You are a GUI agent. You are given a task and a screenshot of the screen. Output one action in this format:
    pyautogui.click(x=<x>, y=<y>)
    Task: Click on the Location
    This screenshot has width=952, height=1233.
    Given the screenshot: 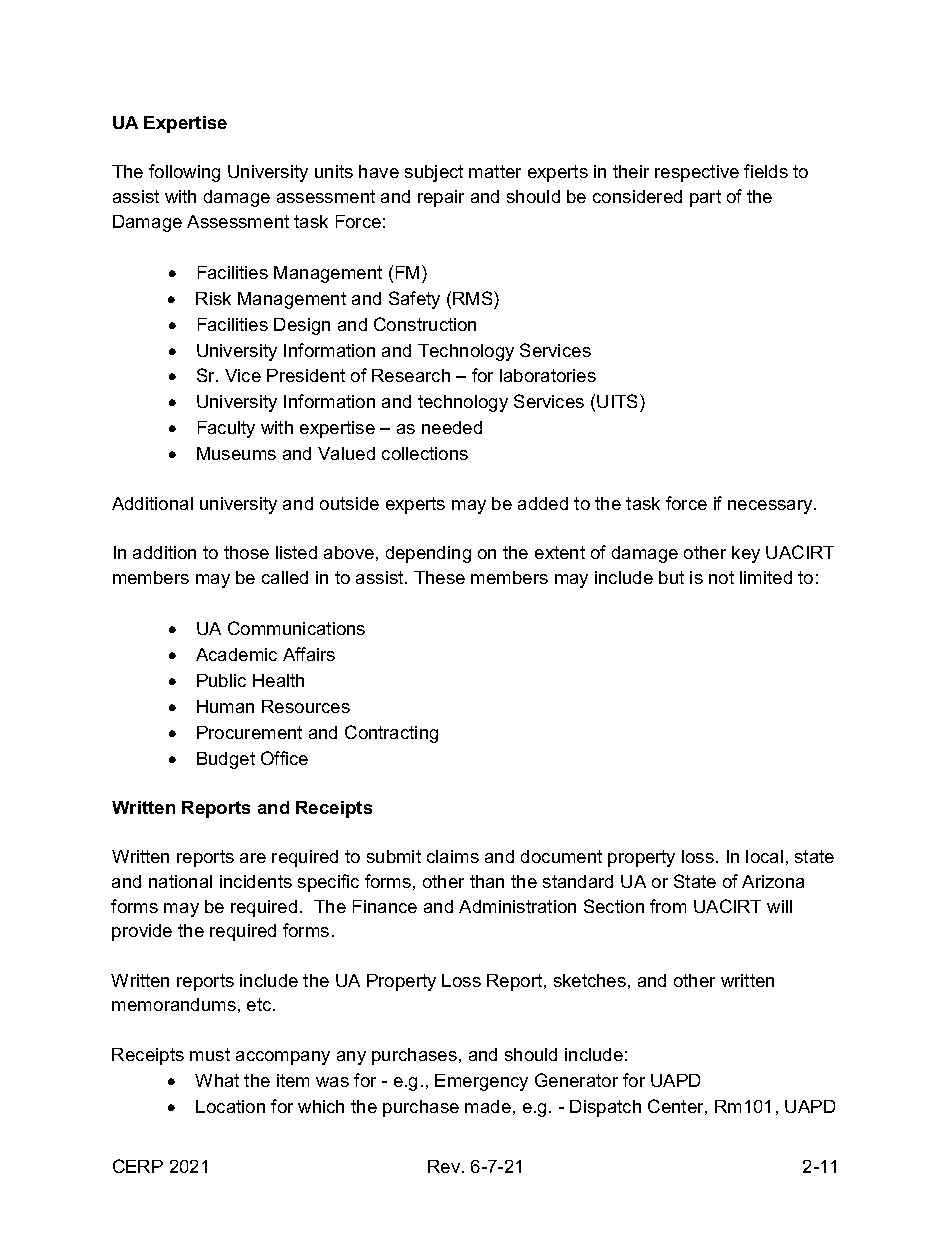 What is the action you would take?
    pyautogui.click(x=230, y=1106)
